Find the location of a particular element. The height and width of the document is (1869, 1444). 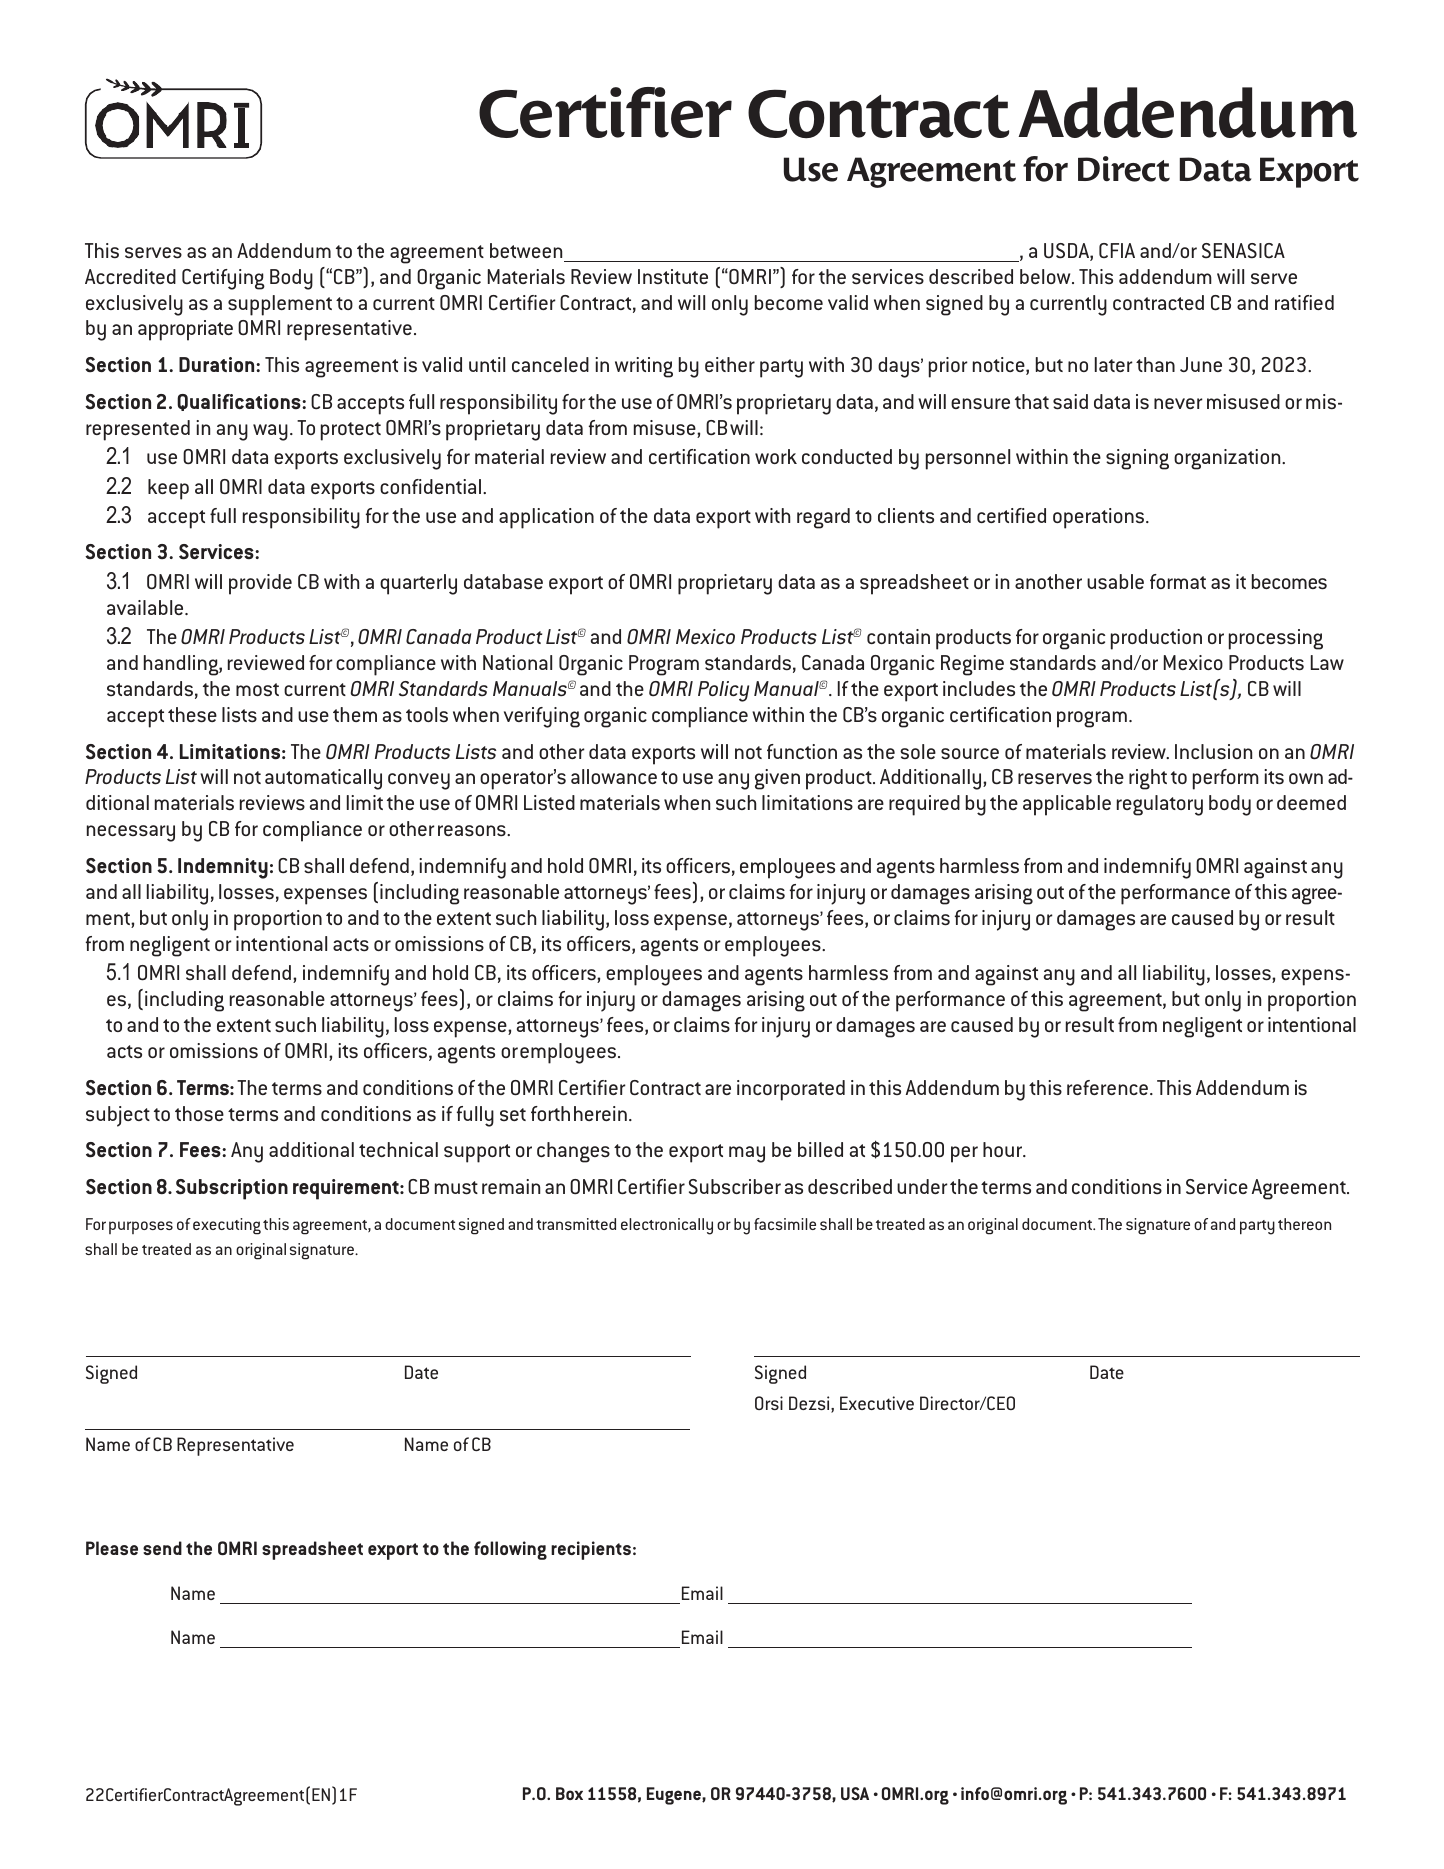

Institute is located at coordinates (673, 276).
